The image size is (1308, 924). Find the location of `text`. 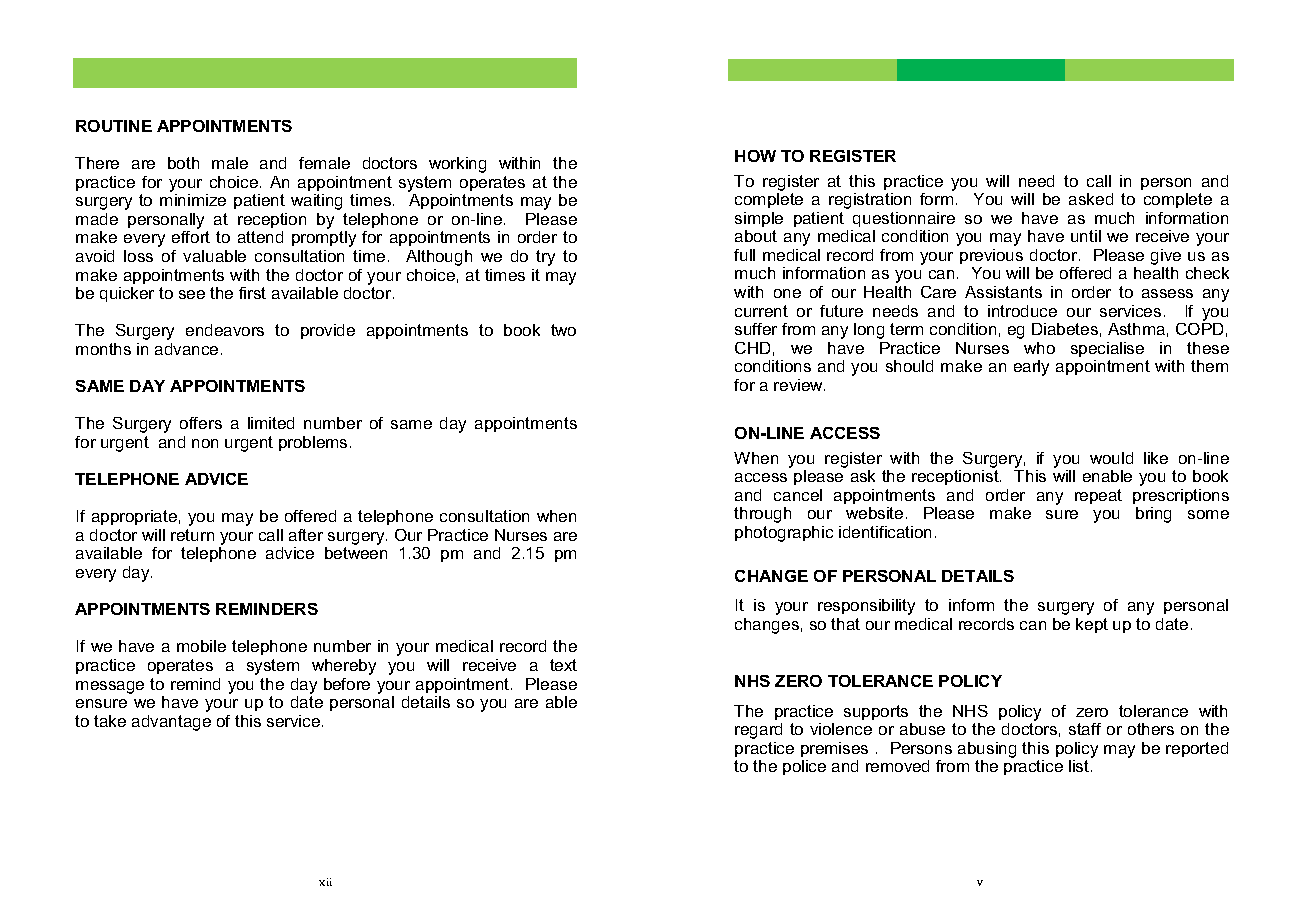

text is located at coordinates (563, 665).
